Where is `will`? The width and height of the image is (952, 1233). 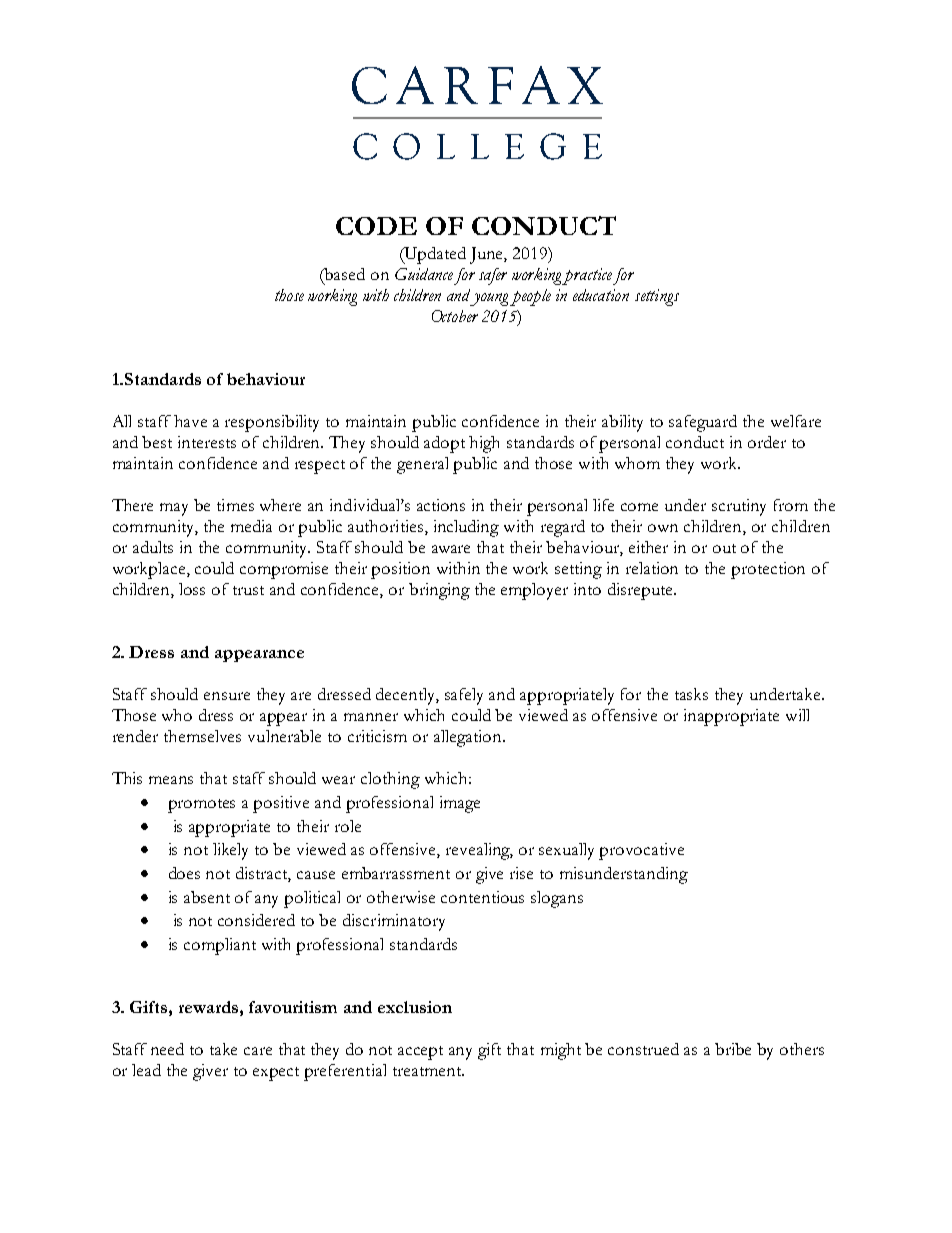
will is located at coordinates (797, 715).
